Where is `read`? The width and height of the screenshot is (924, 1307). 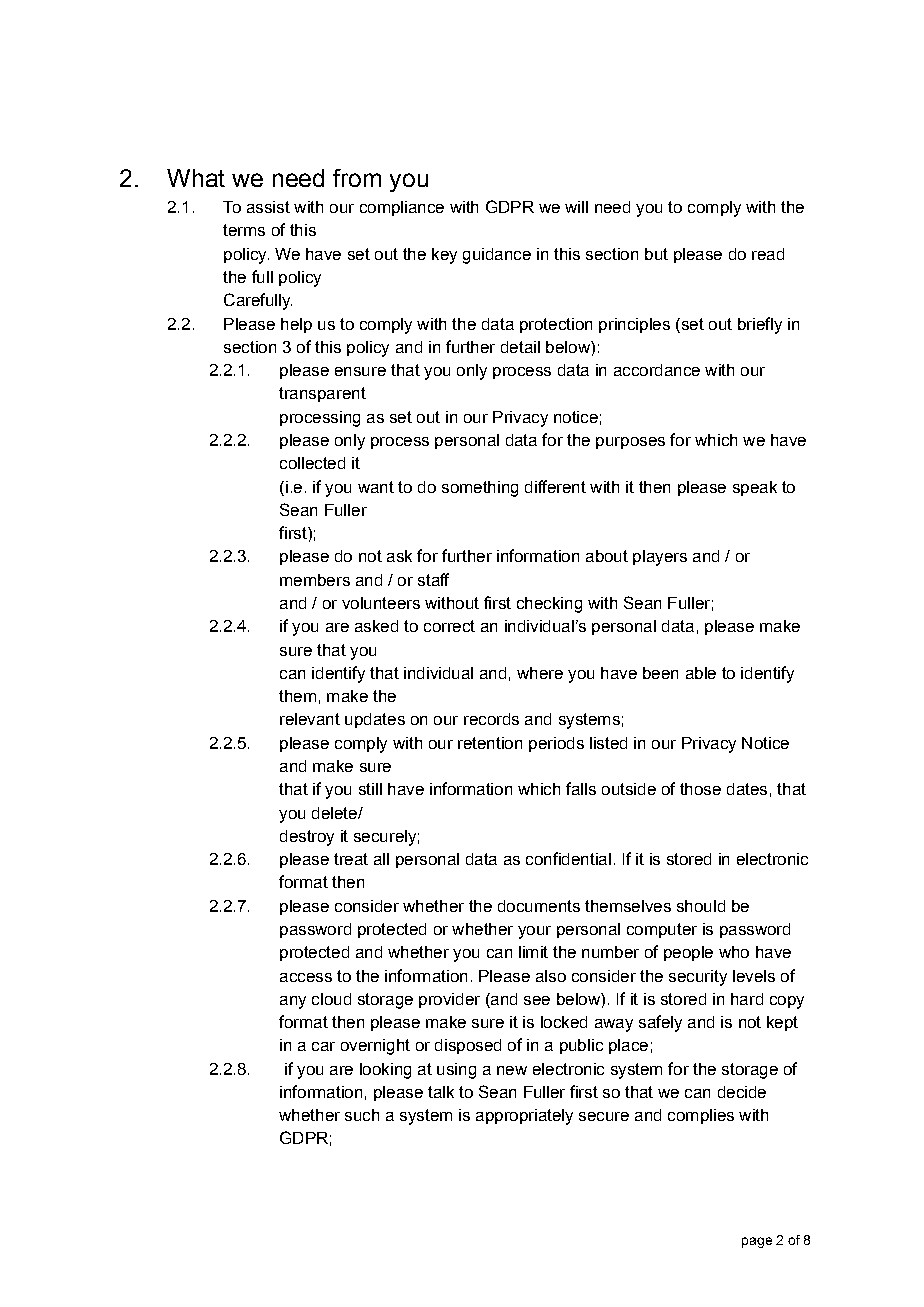
read is located at coordinates (768, 254).
